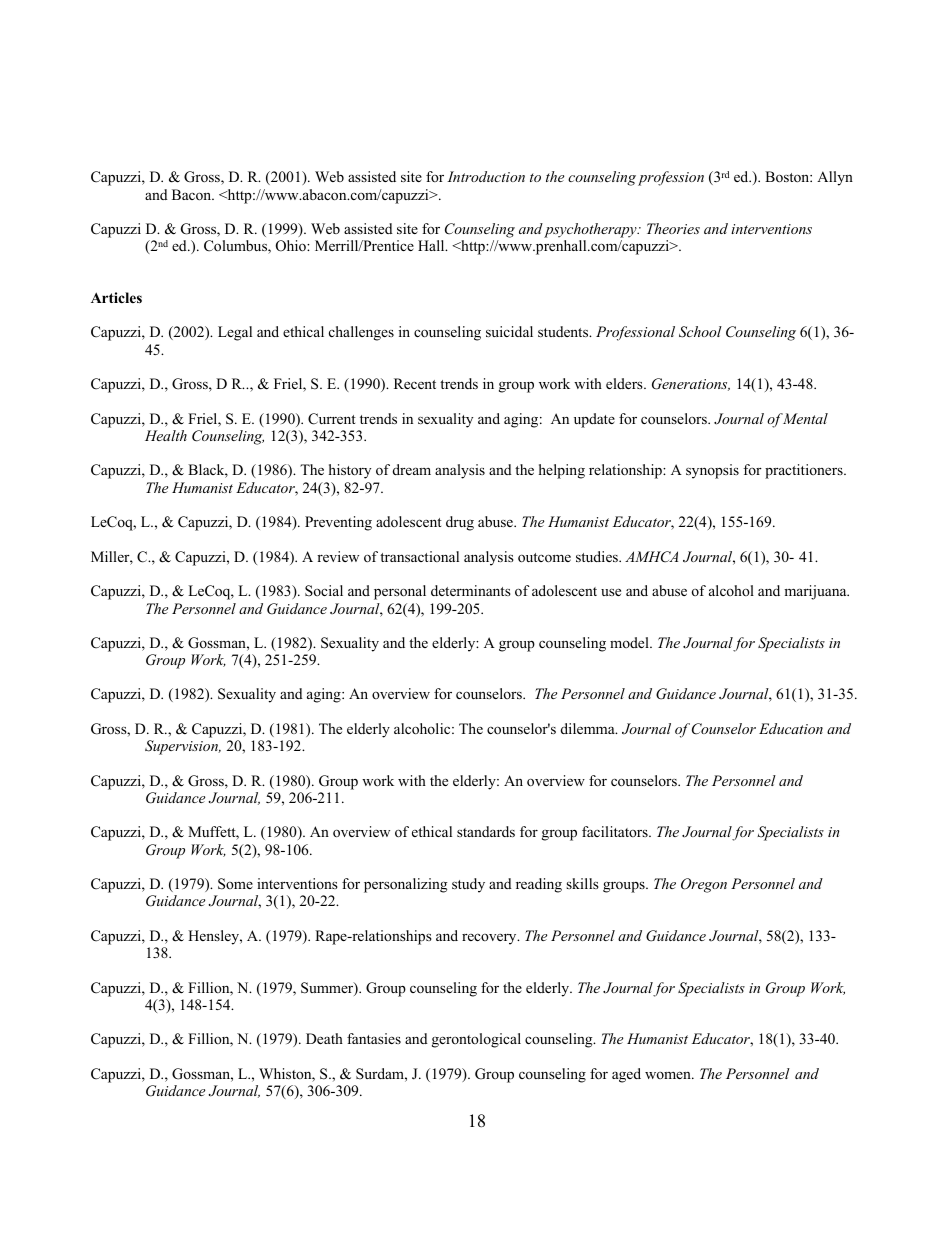  Describe the element at coordinates (673, 228) in the screenshot. I see `Theories` at that location.
